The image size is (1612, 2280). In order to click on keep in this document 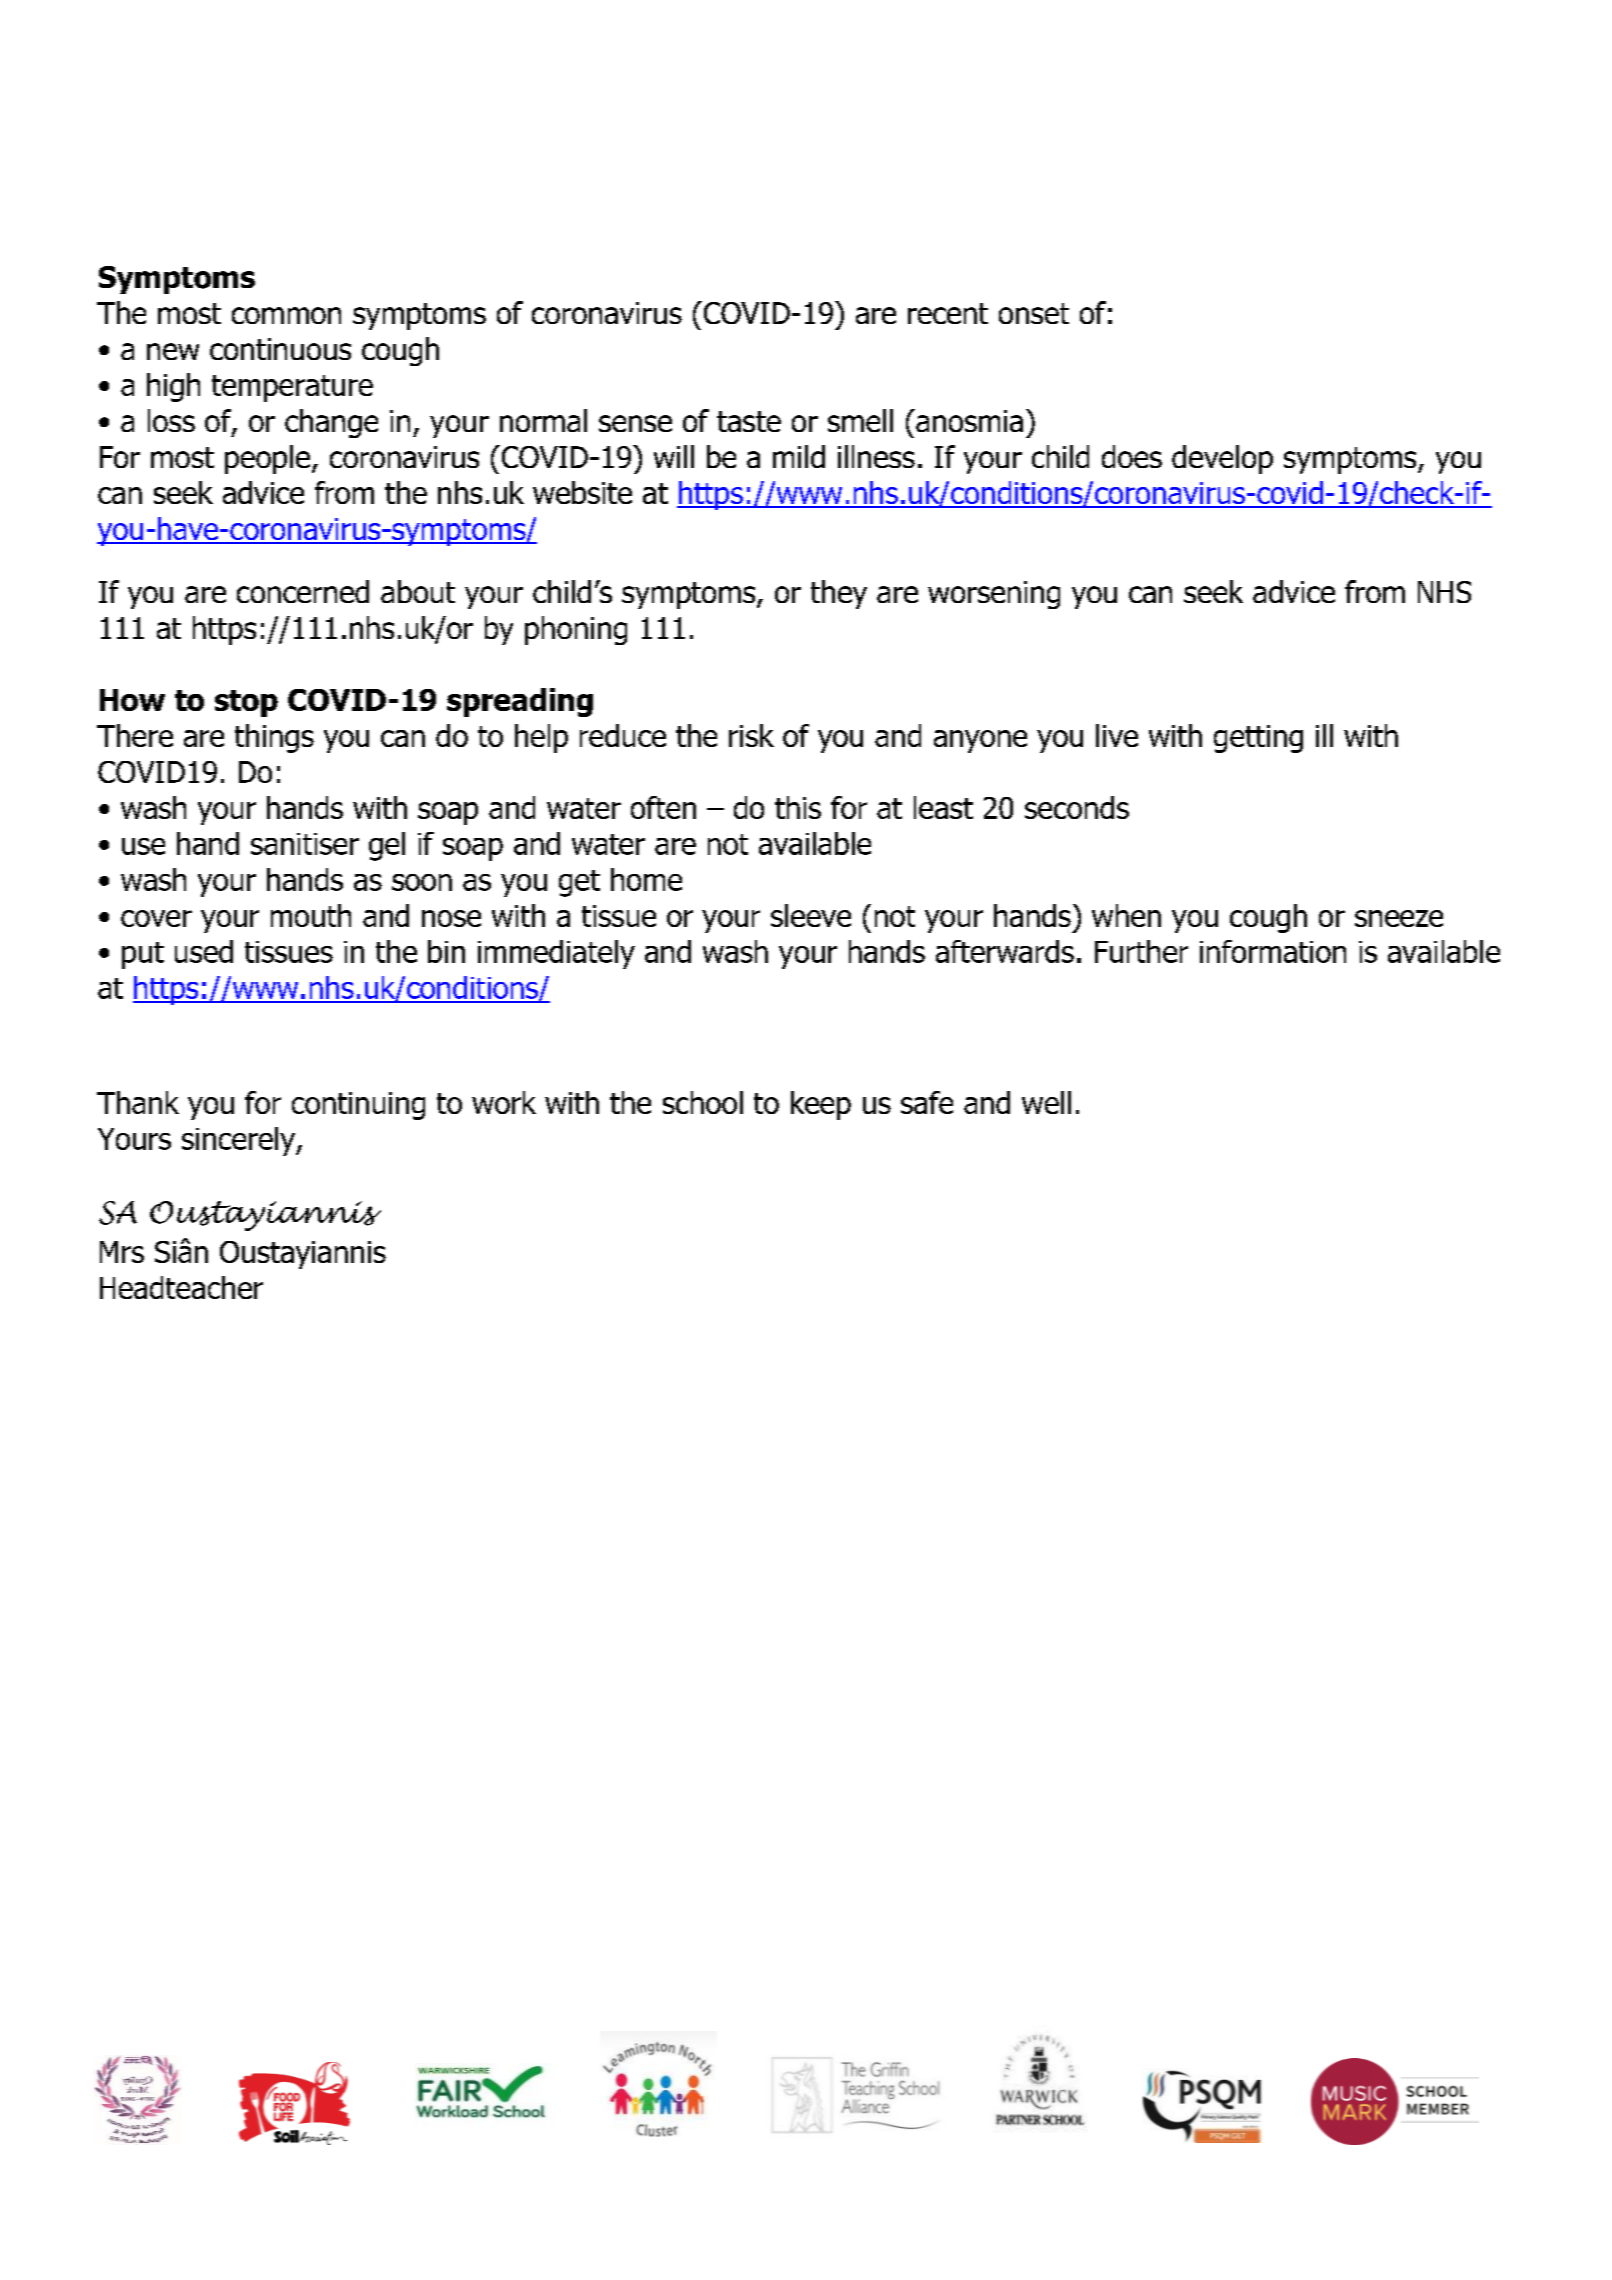, I will do `click(821, 1105)`.
